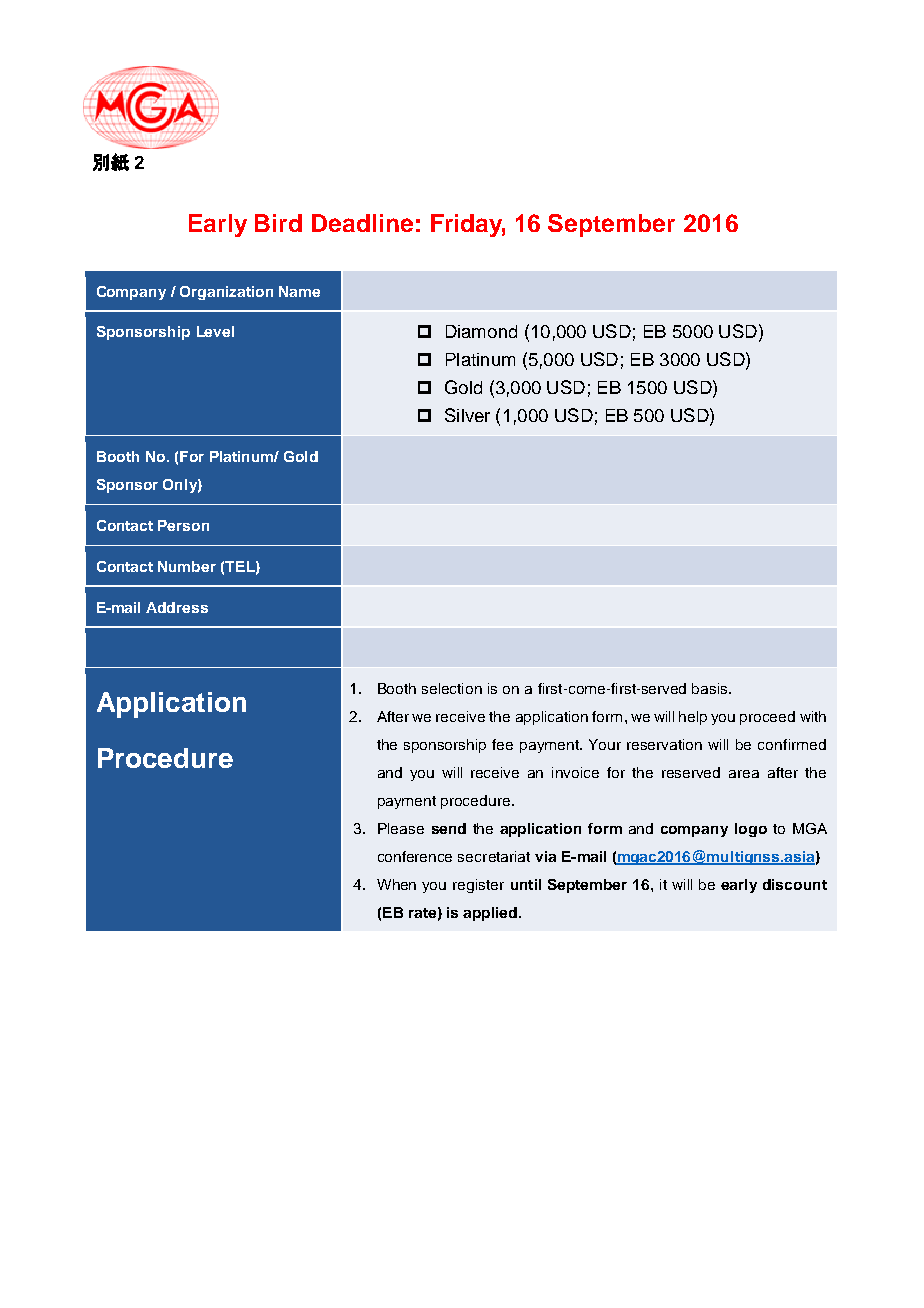 Image resolution: width=924 pixels, height=1308 pixels. Describe the element at coordinates (478, 886) in the document. I see `register` at that location.
